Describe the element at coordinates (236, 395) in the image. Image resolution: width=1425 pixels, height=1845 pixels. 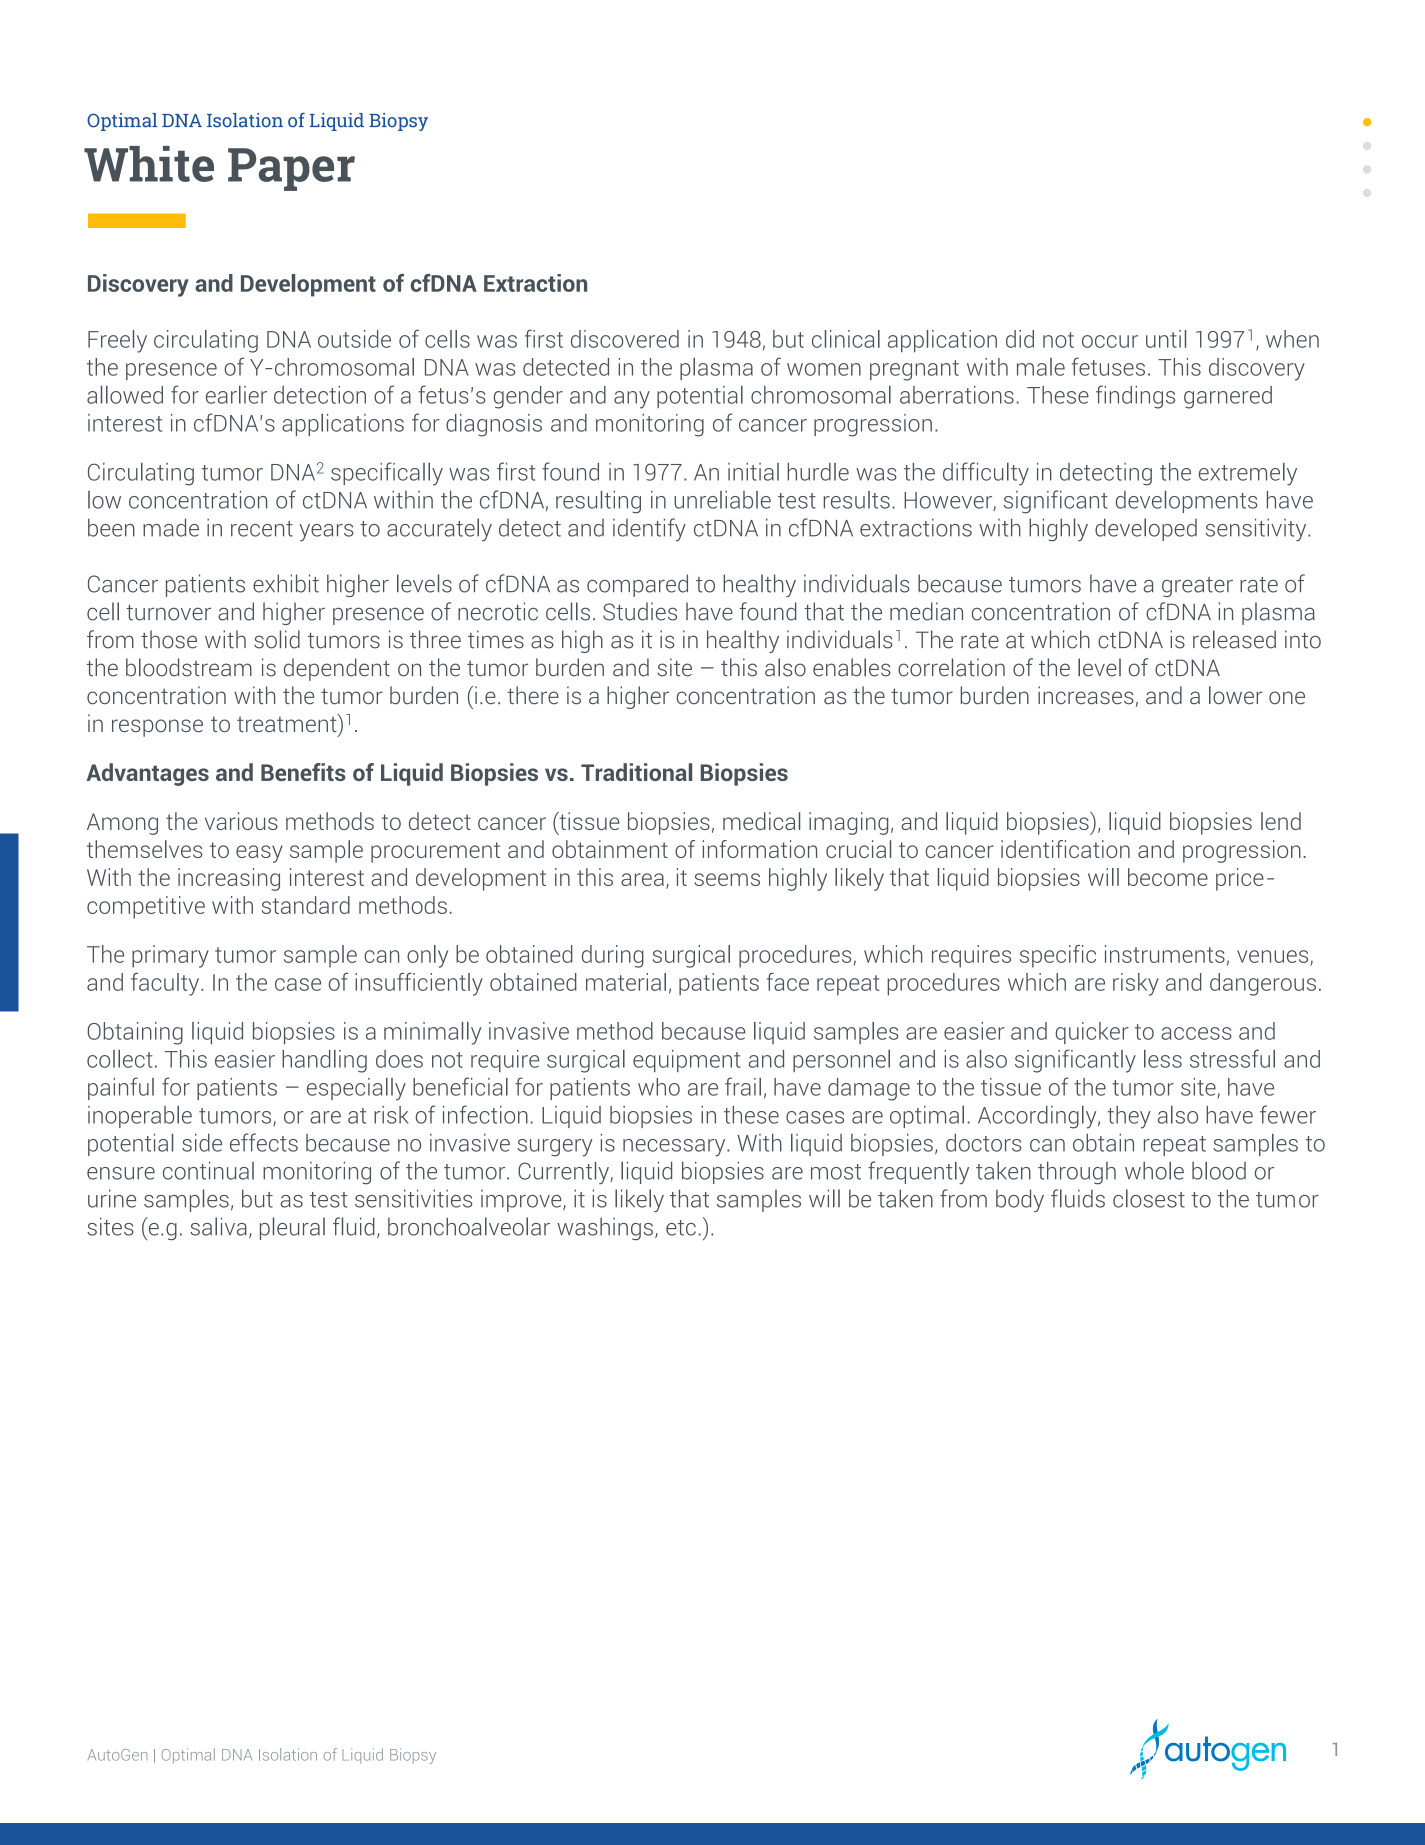
I see `earlier` at that location.
